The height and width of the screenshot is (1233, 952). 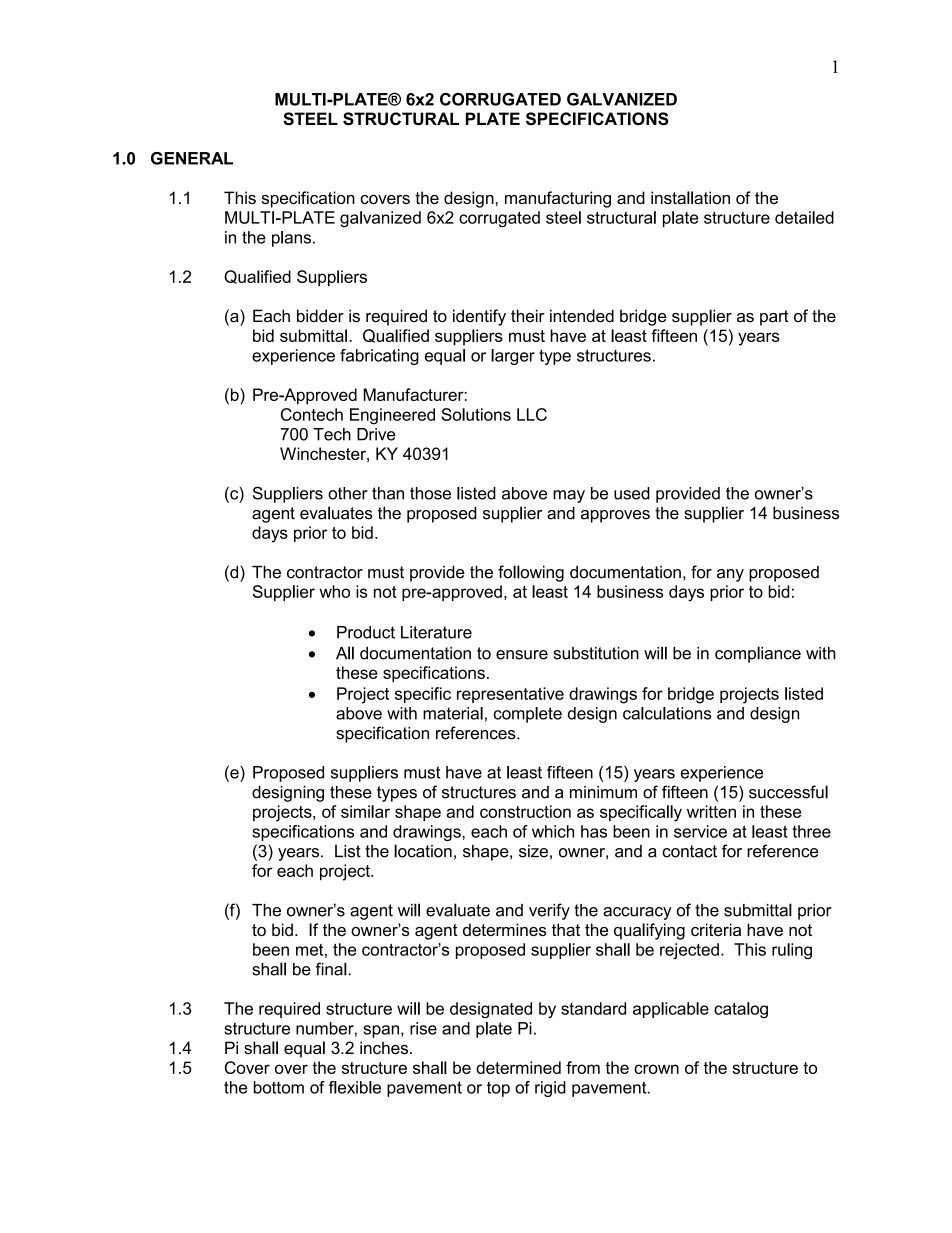 What do you see at coordinates (334, 591) in the screenshot?
I see `who` at bounding box center [334, 591].
